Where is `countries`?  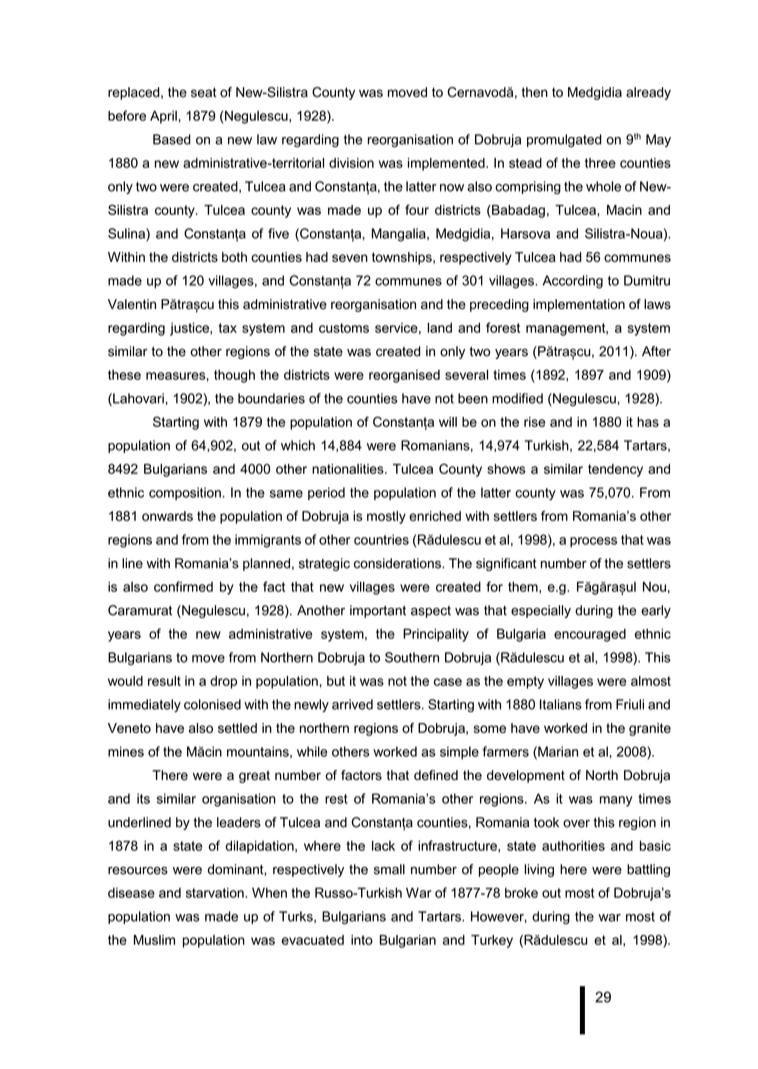 countries is located at coordinates (381, 539).
